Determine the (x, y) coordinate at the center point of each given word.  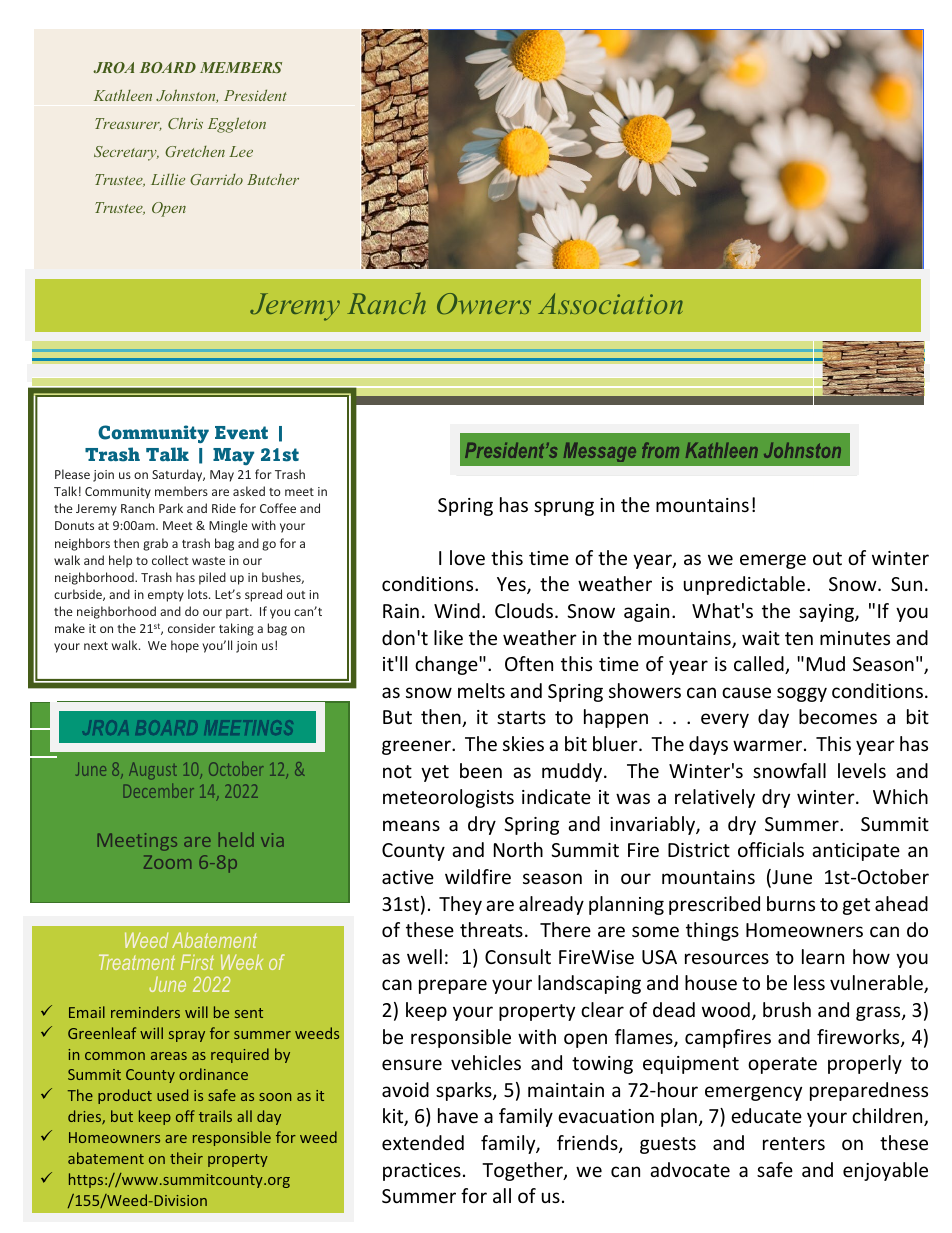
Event (241, 433)
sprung (564, 508)
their (186, 1158)
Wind (457, 610)
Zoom (167, 862)
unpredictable (746, 585)
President (255, 95)
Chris (185, 123)
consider (191, 628)
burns (791, 903)
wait (761, 638)
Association (610, 303)
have (458, 1115)
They (460, 905)
